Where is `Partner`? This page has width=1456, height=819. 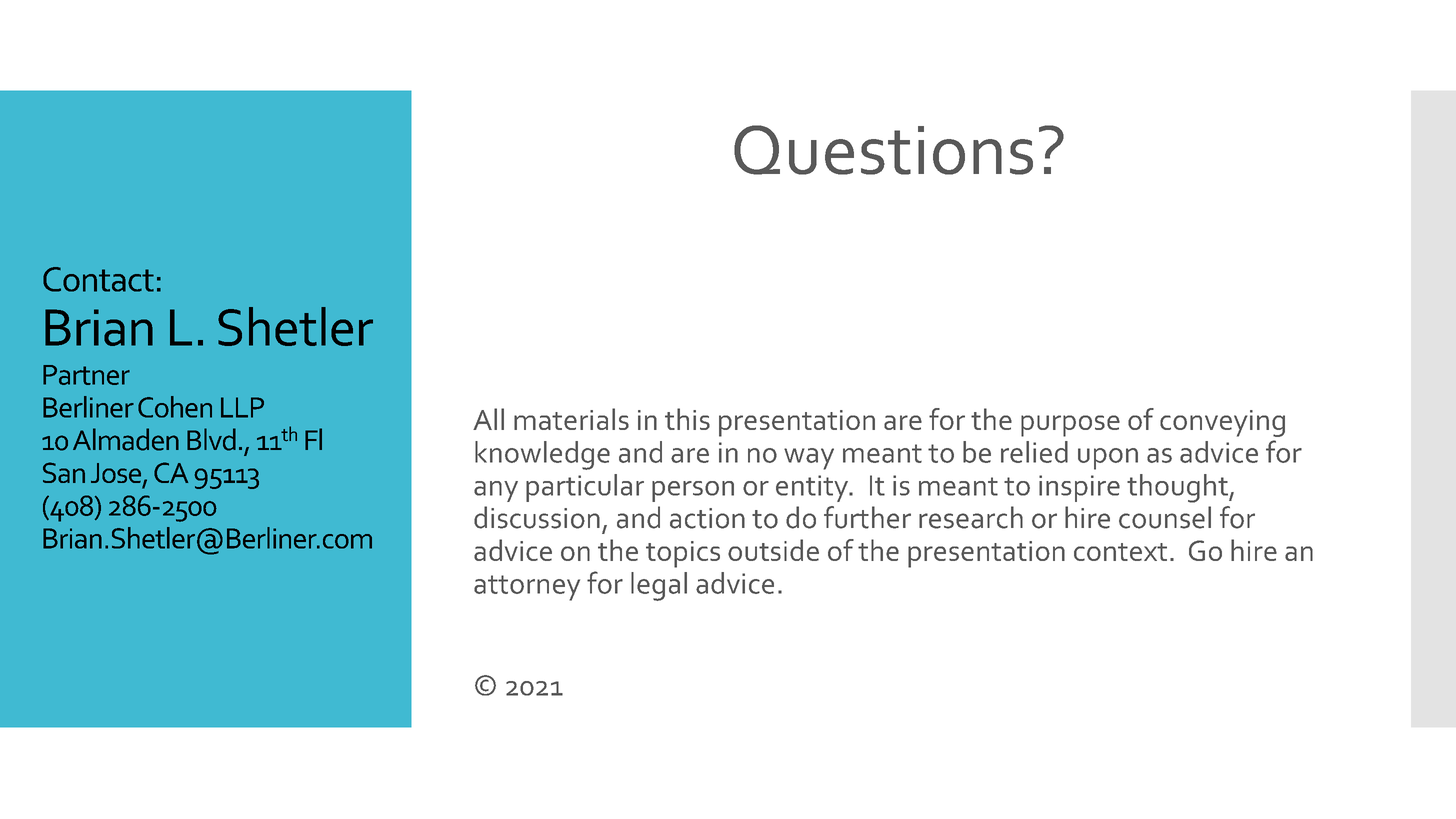
Partner is located at coordinates (86, 375).
